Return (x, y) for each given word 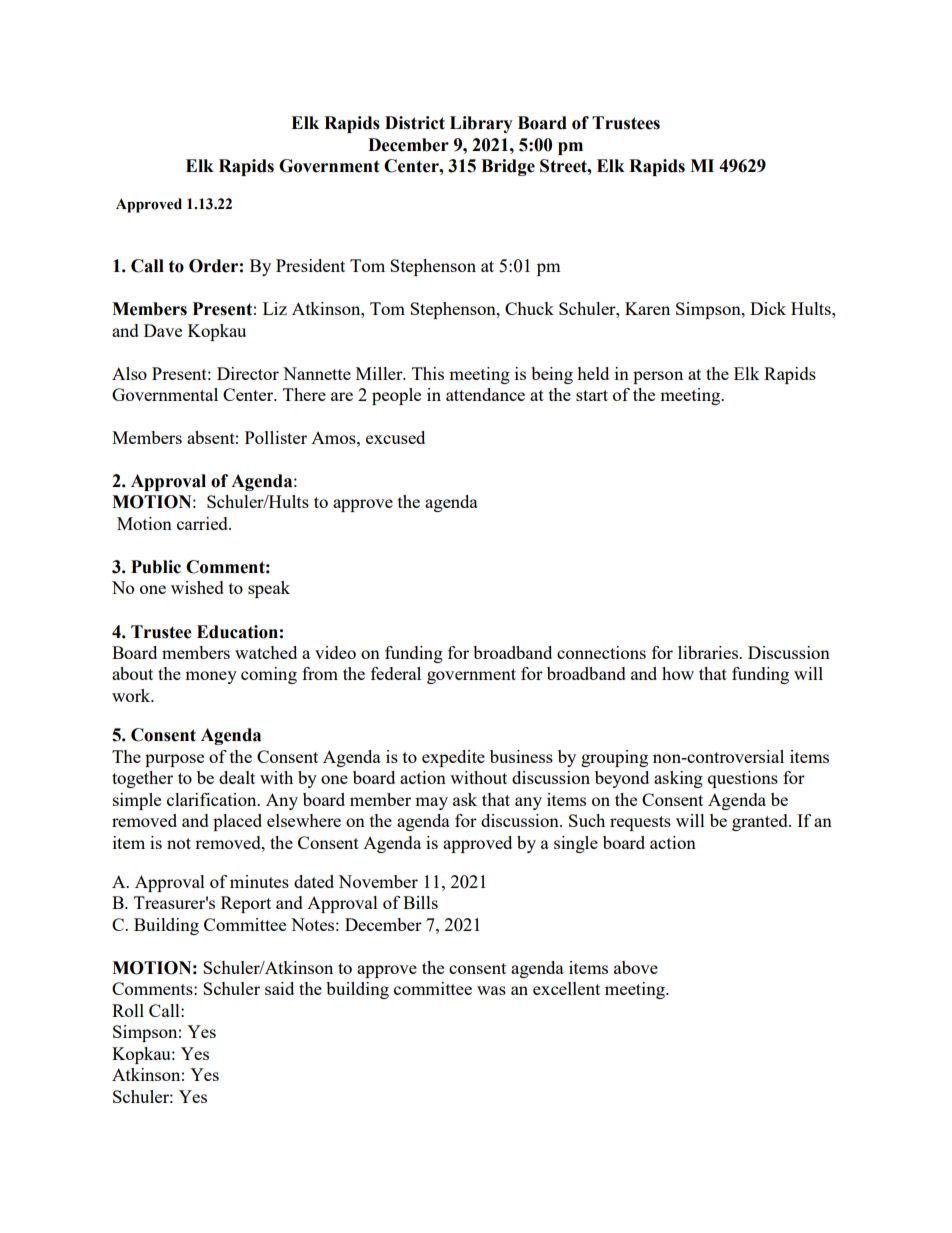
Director (248, 373)
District (415, 123)
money (211, 677)
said (279, 988)
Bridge (508, 167)
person (658, 377)
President (310, 265)
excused (395, 437)
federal (396, 673)
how (678, 673)
